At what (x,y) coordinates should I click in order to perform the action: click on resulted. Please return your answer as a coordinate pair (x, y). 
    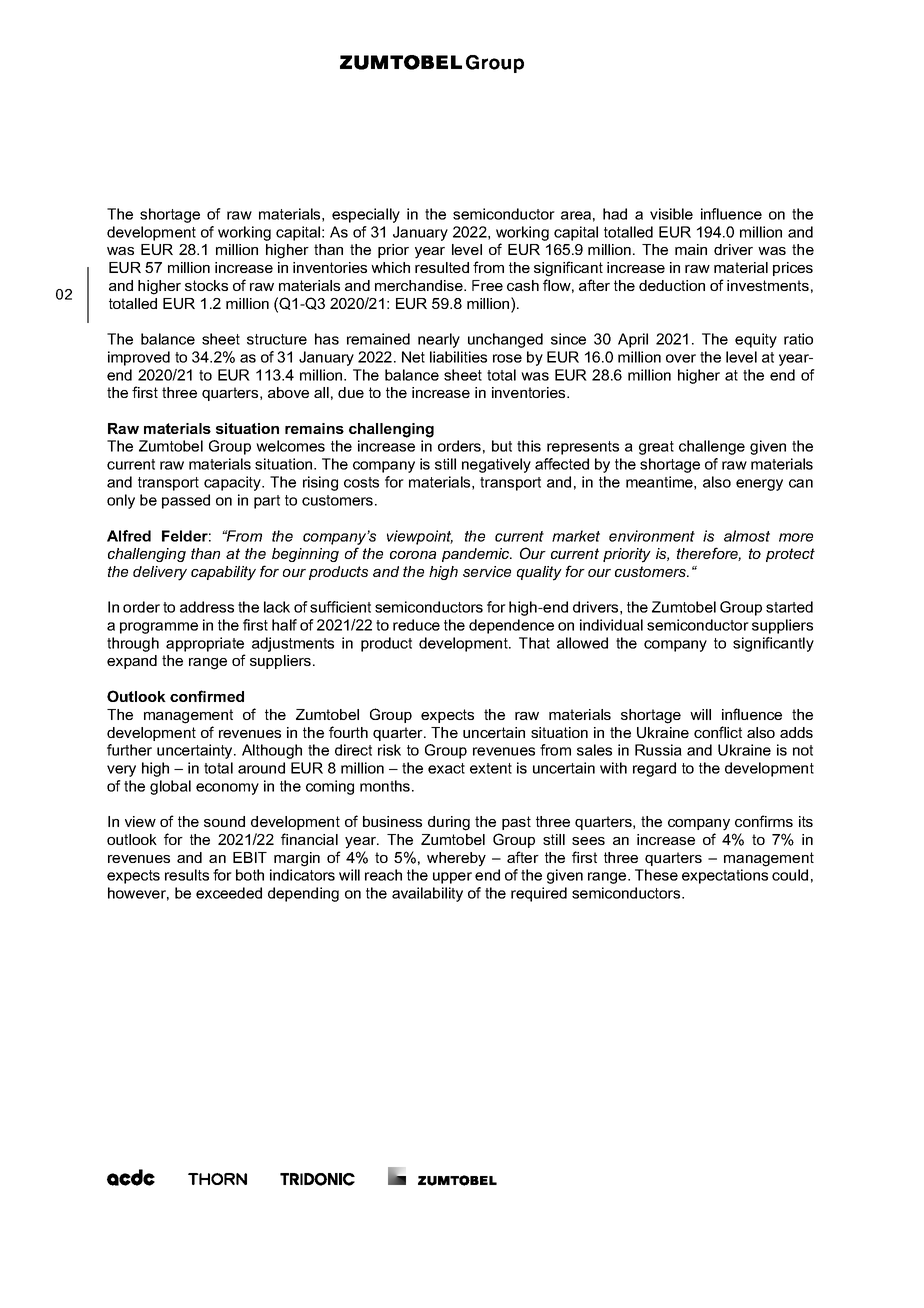
    Looking at the image, I should click on (442, 267).
